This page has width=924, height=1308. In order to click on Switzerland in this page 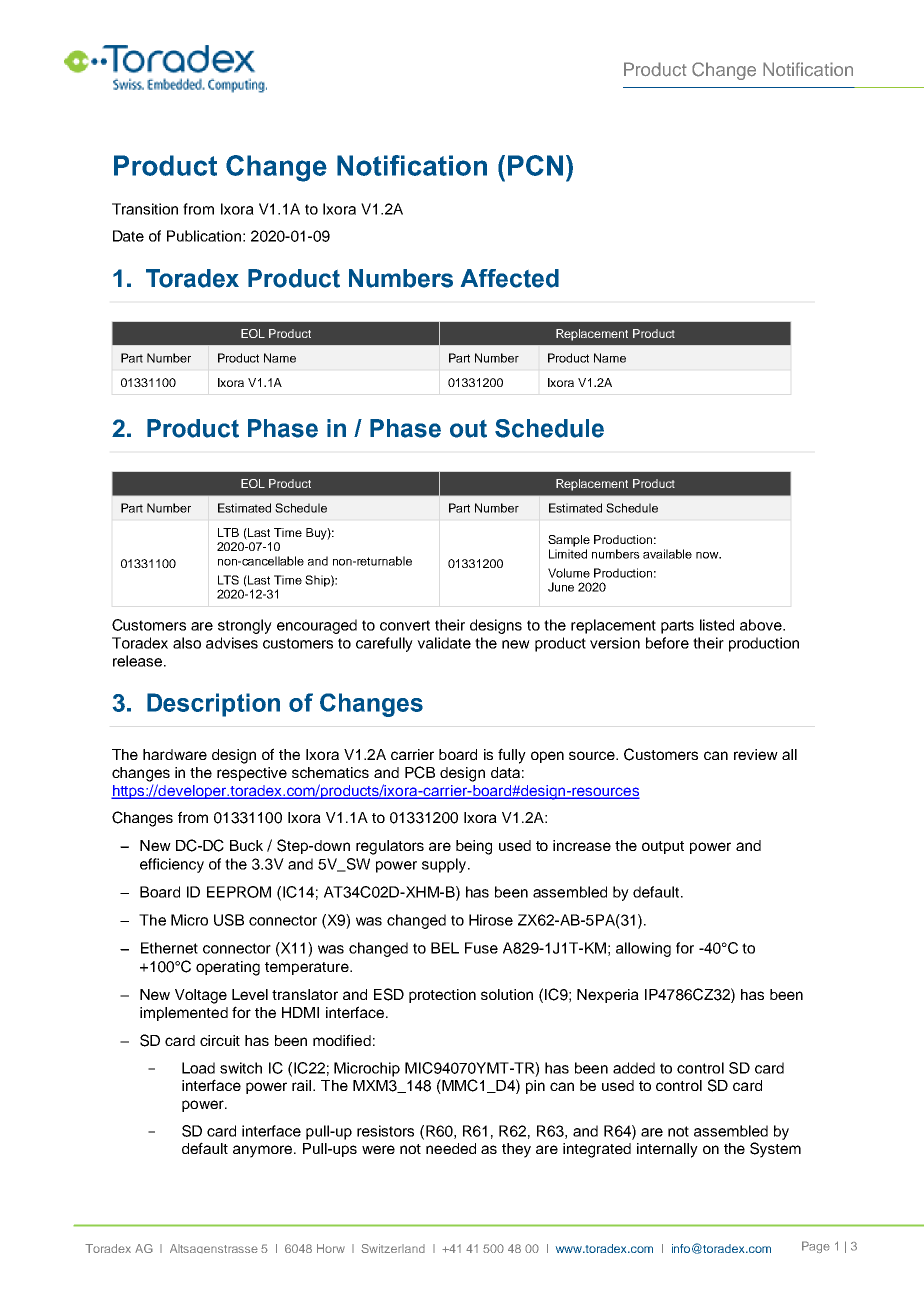, I will do `click(393, 1248)`.
